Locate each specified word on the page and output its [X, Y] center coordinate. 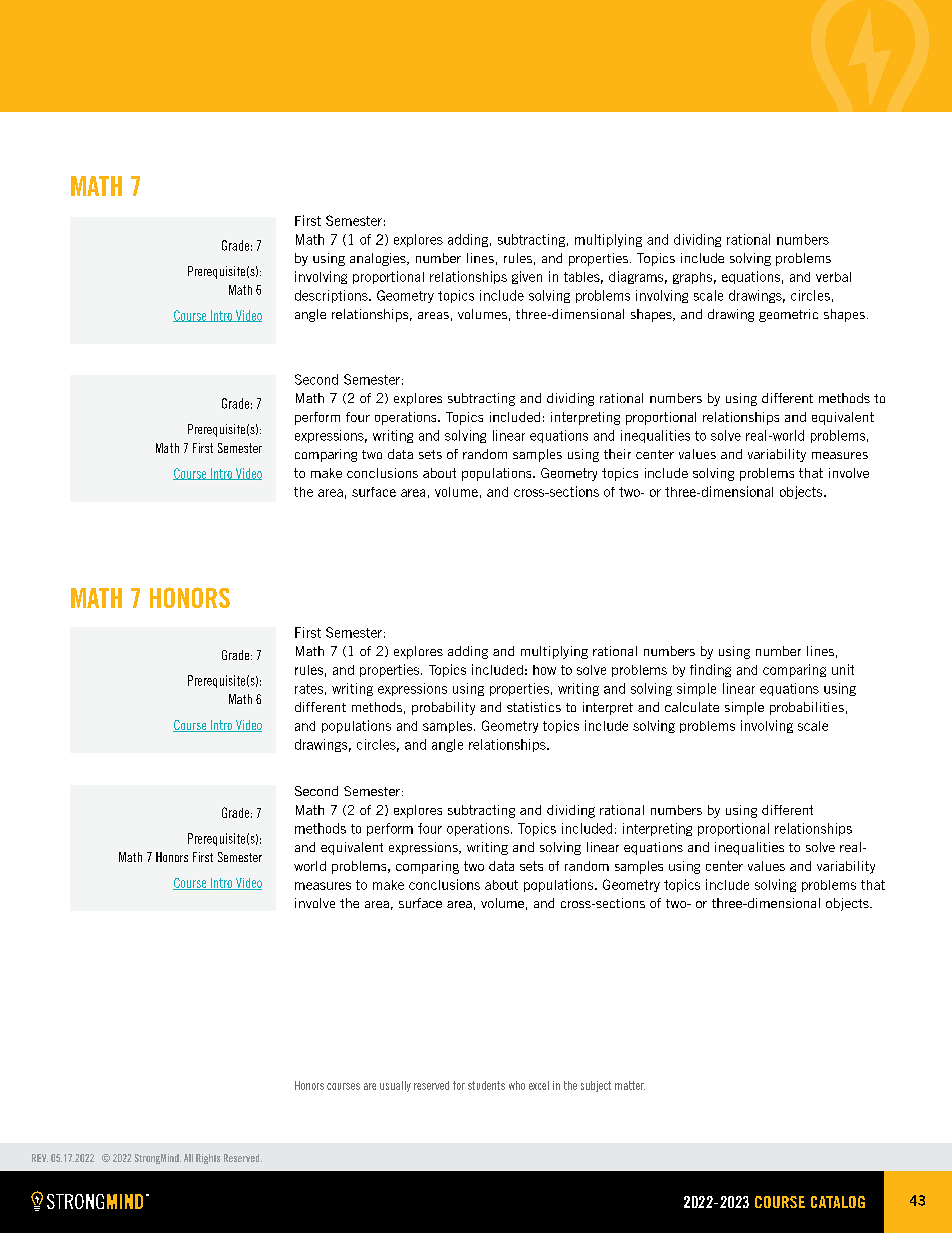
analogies [379, 259]
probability [443, 708]
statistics [534, 707]
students [486, 1085]
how [544, 670]
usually [395, 1086]
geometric [788, 315]
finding [710, 670]
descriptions [332, 296]
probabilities [807, 708]
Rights [208, 1159]
